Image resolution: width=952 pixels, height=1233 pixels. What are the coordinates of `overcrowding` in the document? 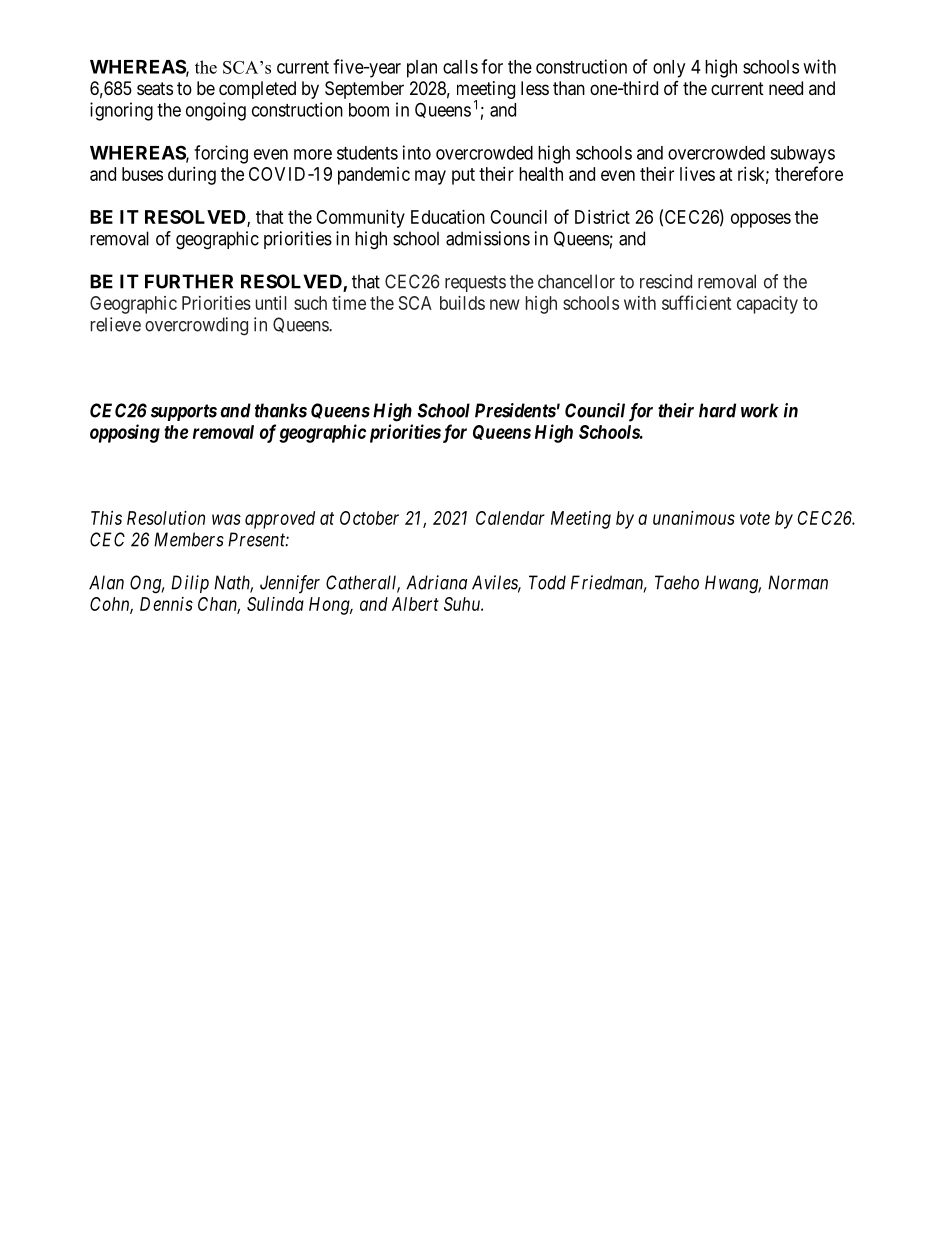 It's located at (196, 326).
